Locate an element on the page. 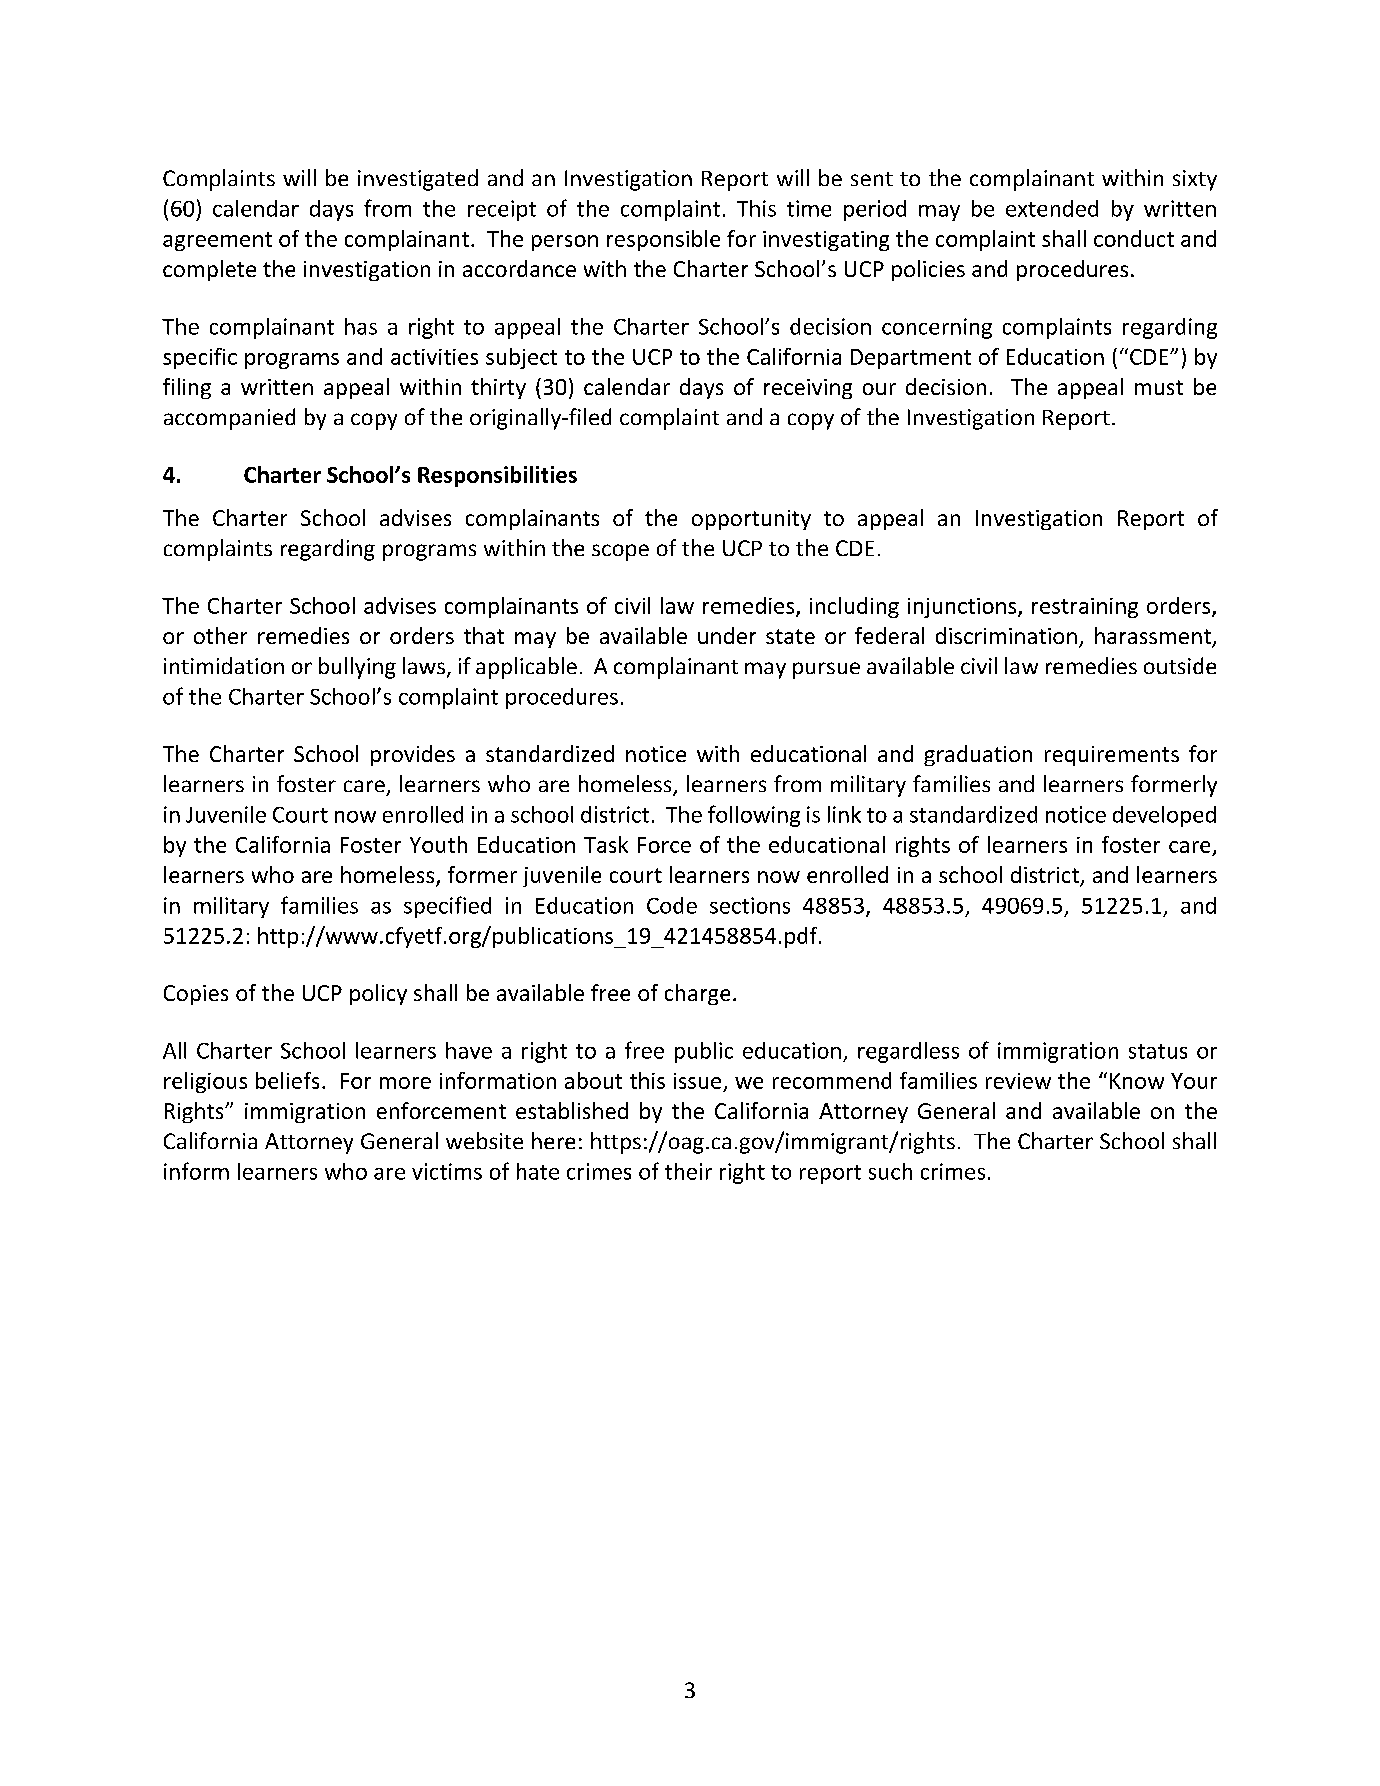 Image resolution: width=1380 pixels, height=1786 pixels. status is located at coordinates (1158, 1051).
